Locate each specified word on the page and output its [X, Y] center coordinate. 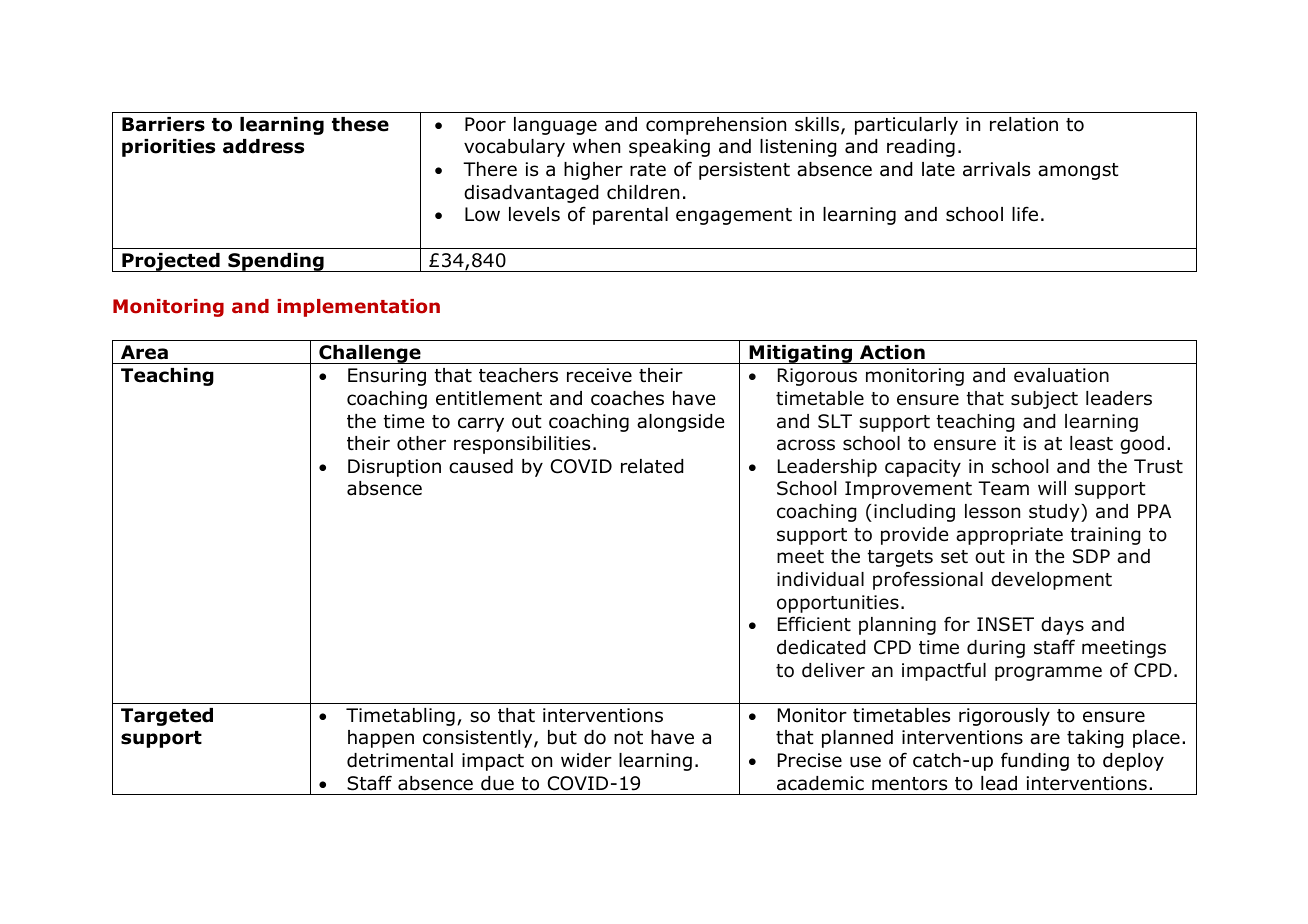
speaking [669, 148]
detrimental [400, 760]
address [263, 146]
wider [586, 760]
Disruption [394, 468]
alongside [680, 423]
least [1091, 443]
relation [1024, 124]
